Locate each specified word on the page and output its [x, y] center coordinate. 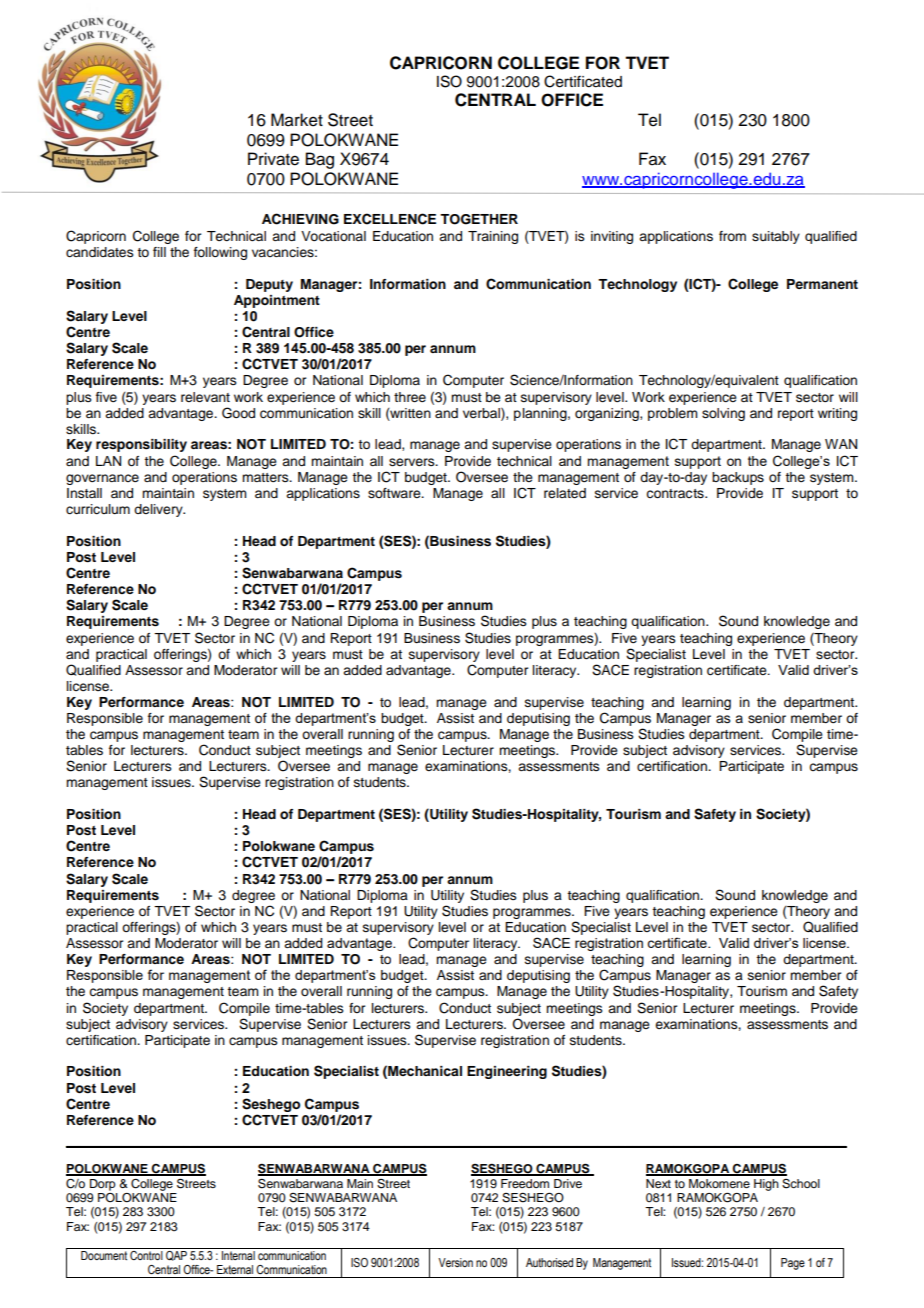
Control [147, 1254]
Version [455, 1262]
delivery [159, 510]
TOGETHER [479, 219]
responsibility [141, 445]
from [732, 236]
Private [273, 159]
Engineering [507, 1072]
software [395, 493]
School [801, 1184]
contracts [676, 494]
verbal [482, 414]
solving [723, 414]
